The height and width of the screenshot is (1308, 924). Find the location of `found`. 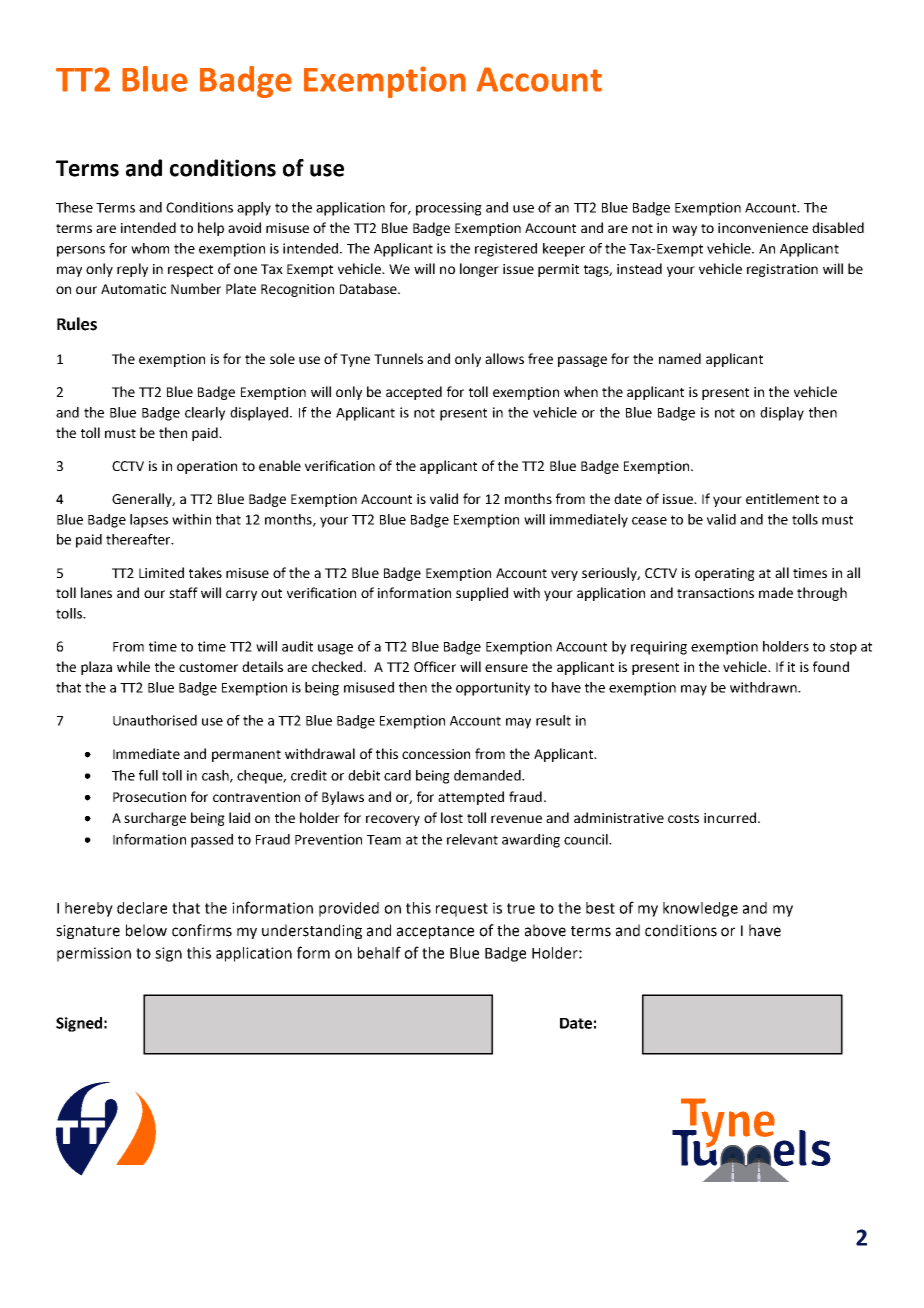

found is located at coordinates (831, 666).
